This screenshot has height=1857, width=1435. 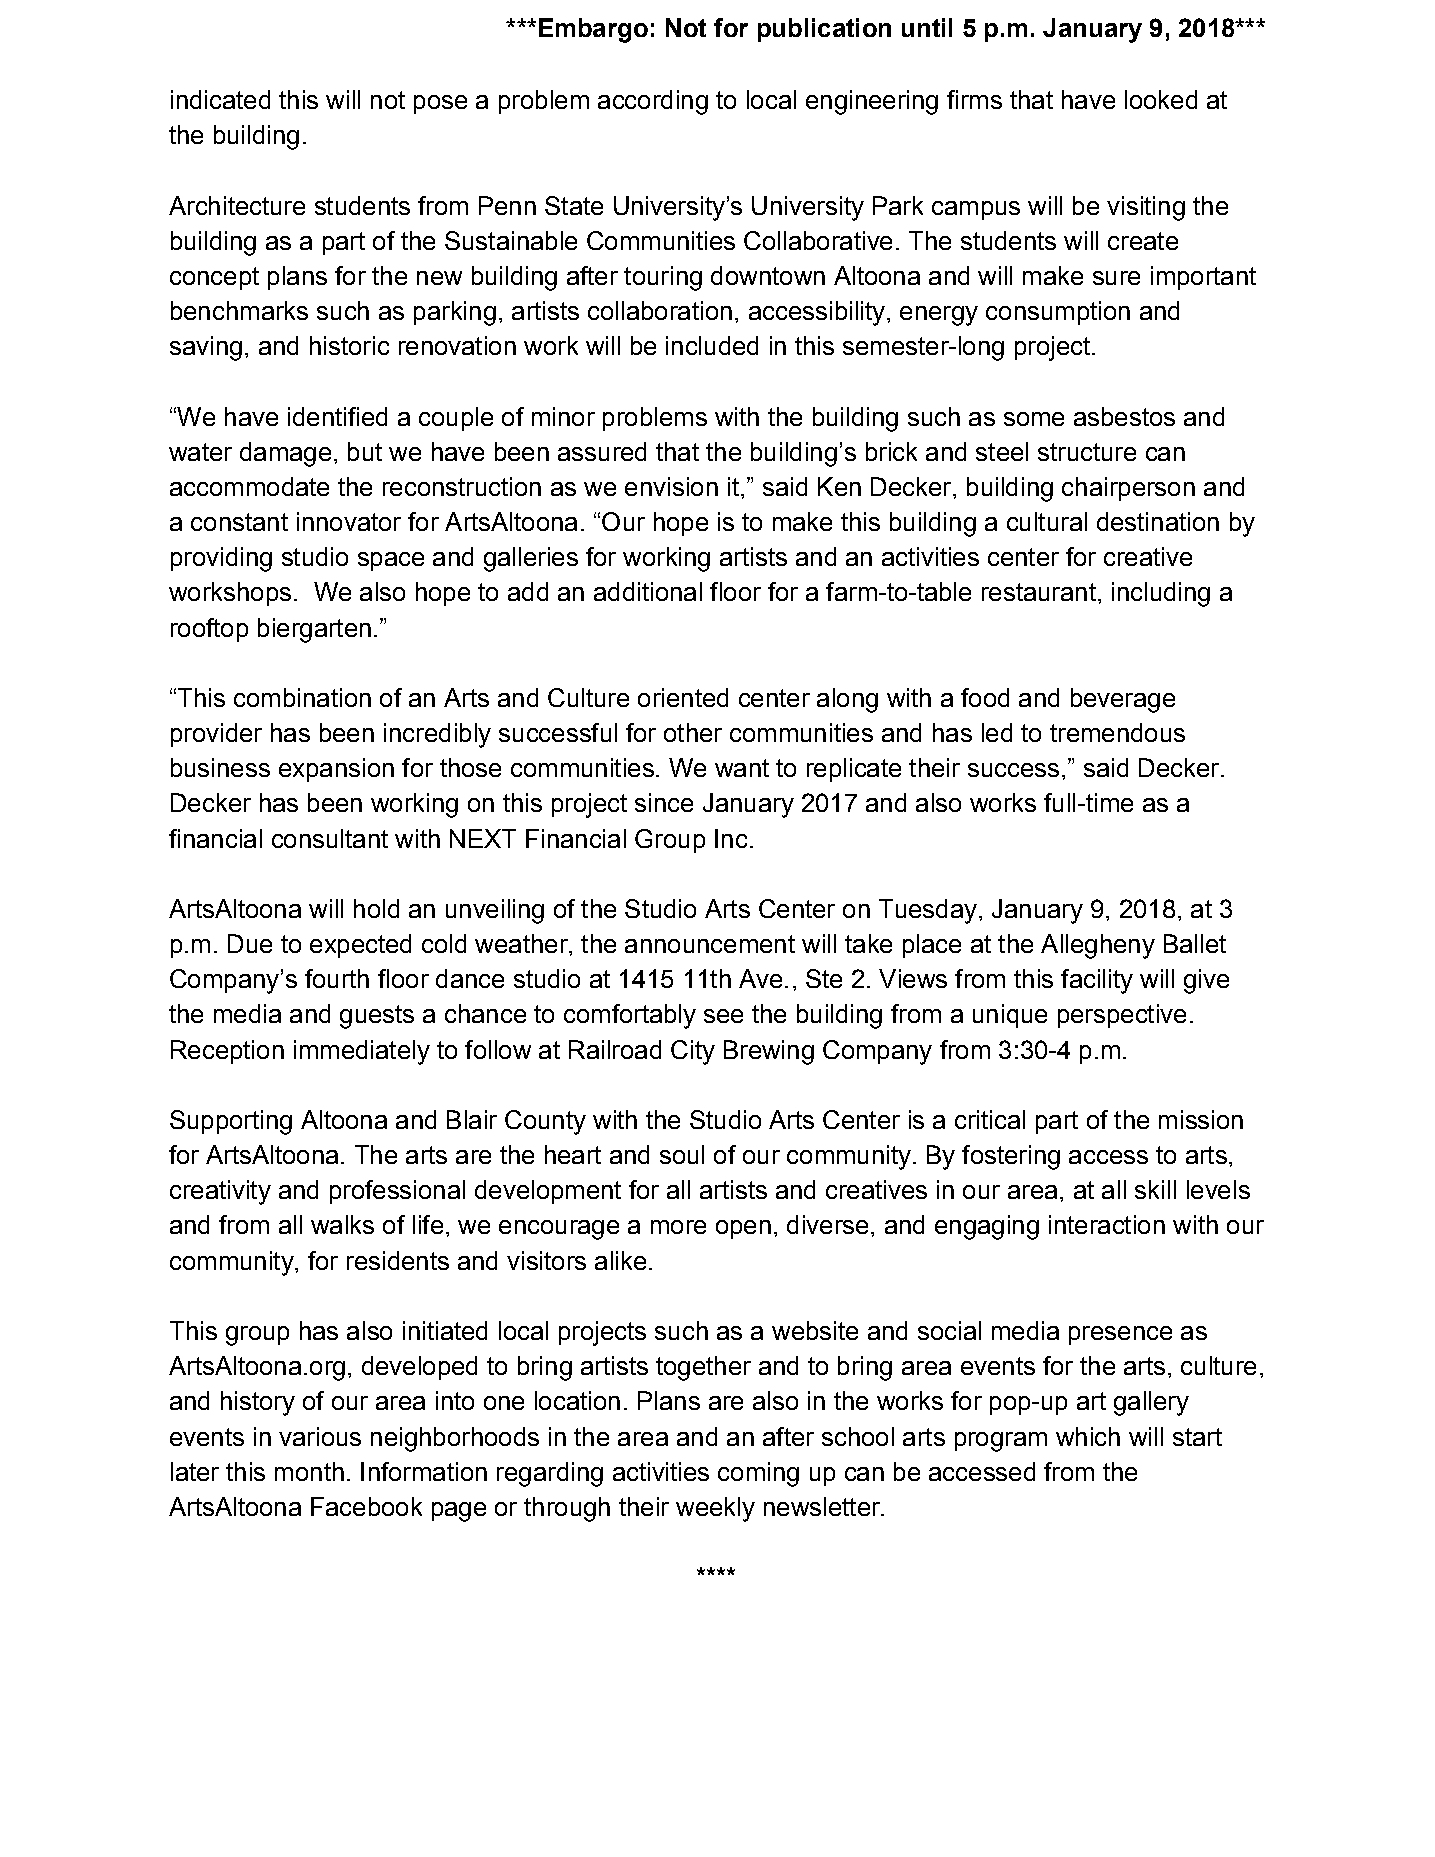 What do you see at coordinates (653, 102) in the screenshot?
I see `according` at bounding box center [653, 102].
